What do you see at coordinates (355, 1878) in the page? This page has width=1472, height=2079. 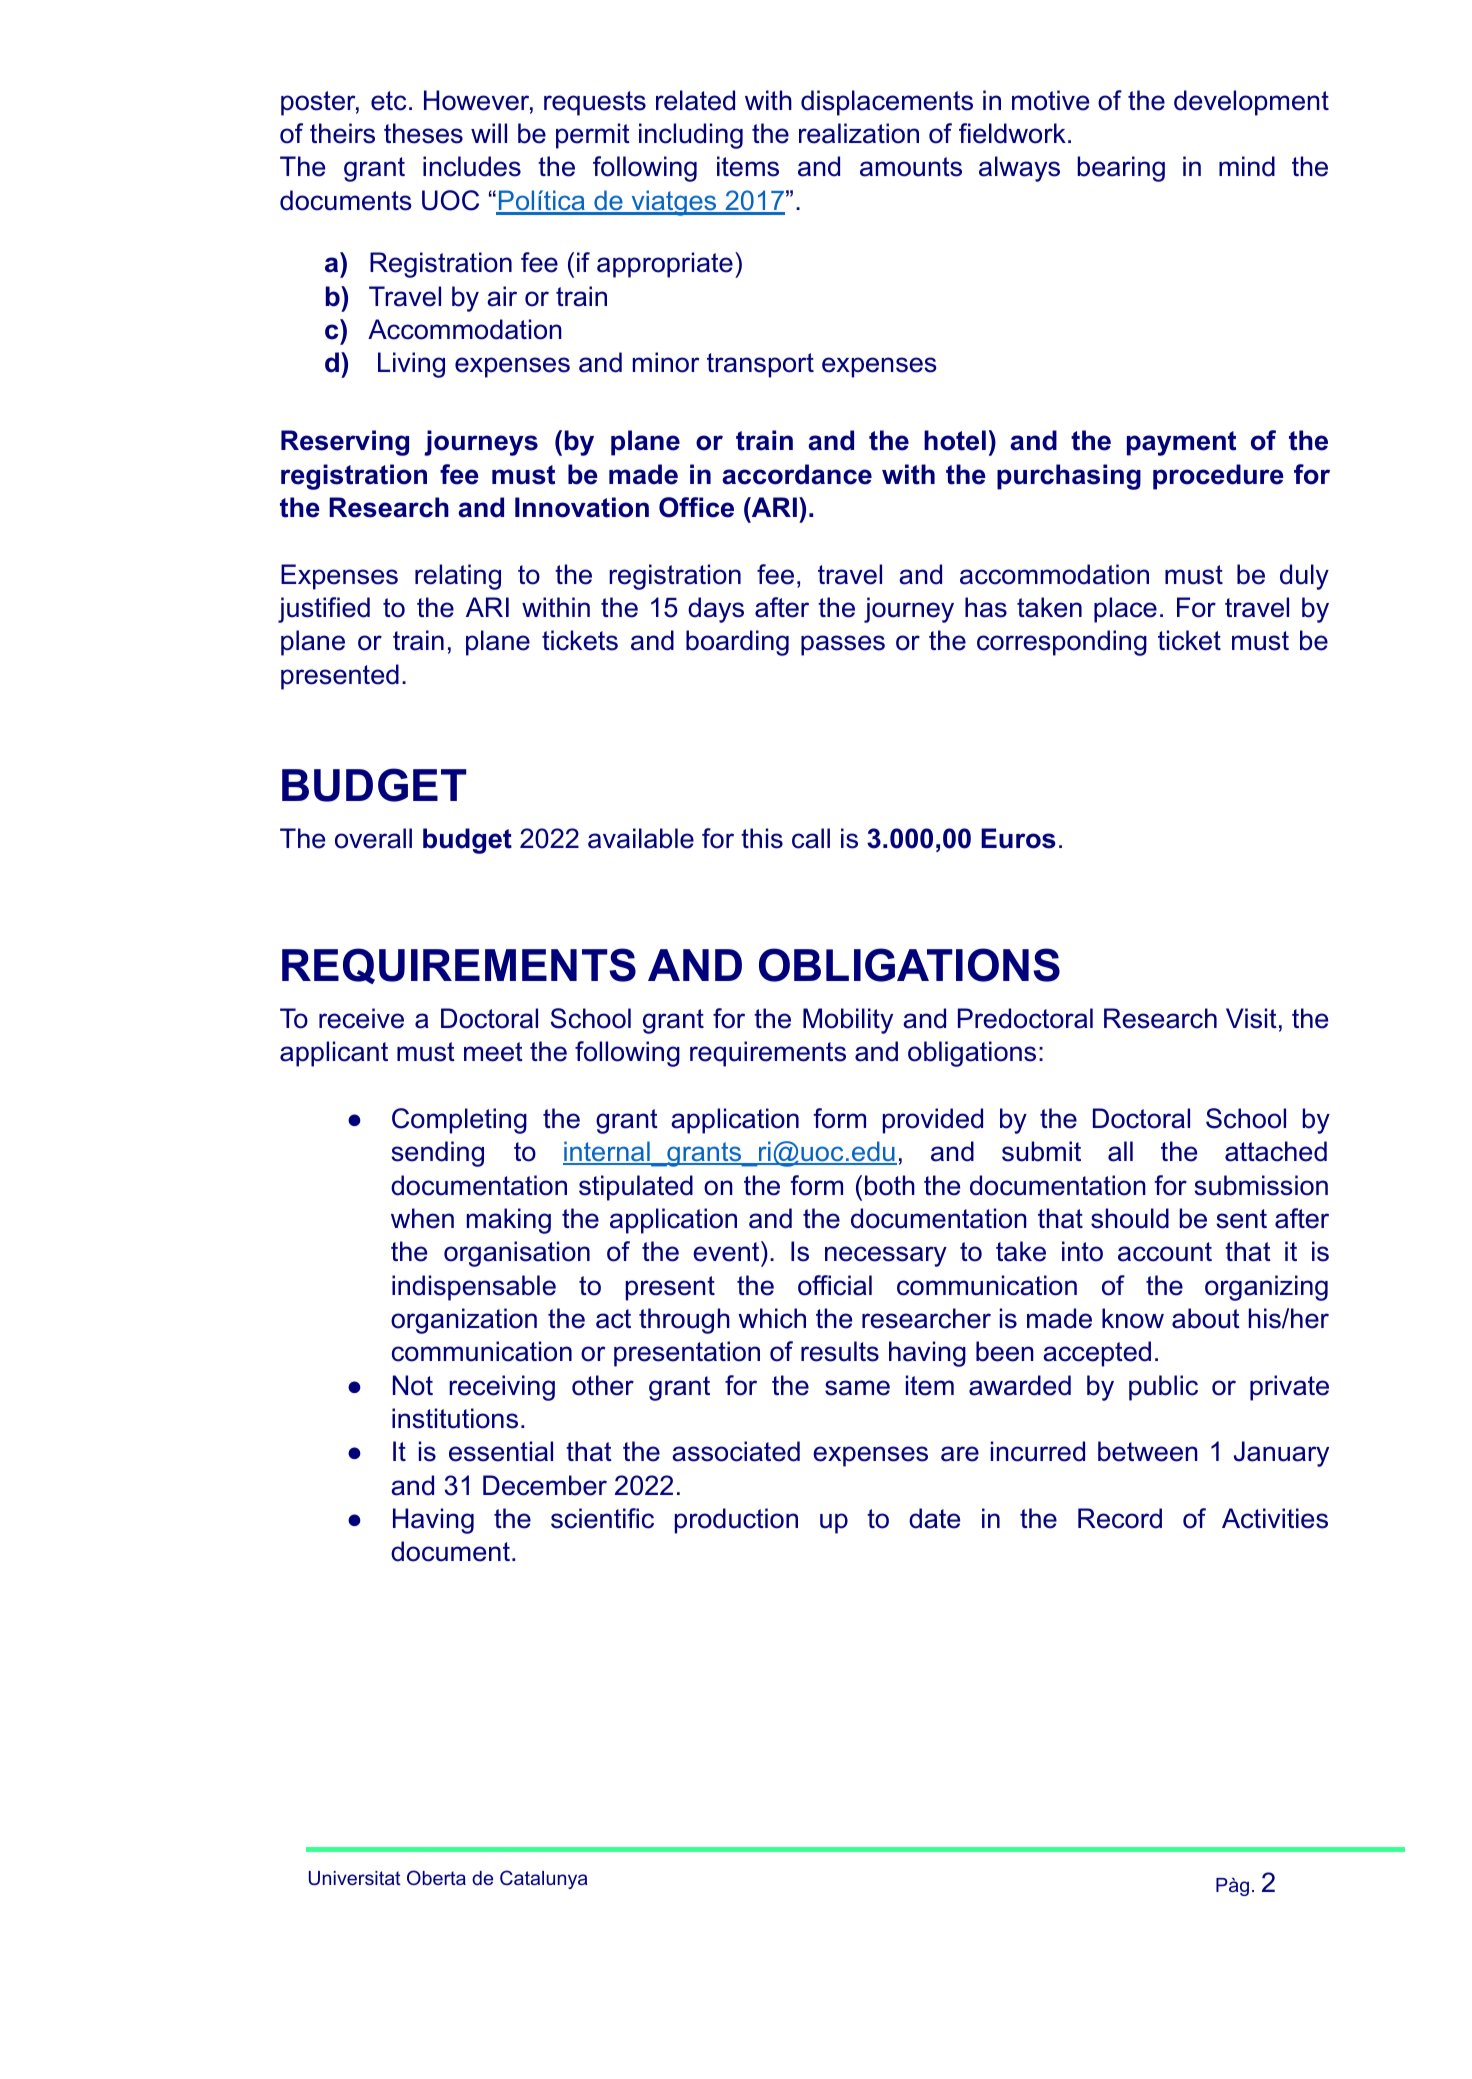 I see `Universitat` at bounding box center [355, 1878].
